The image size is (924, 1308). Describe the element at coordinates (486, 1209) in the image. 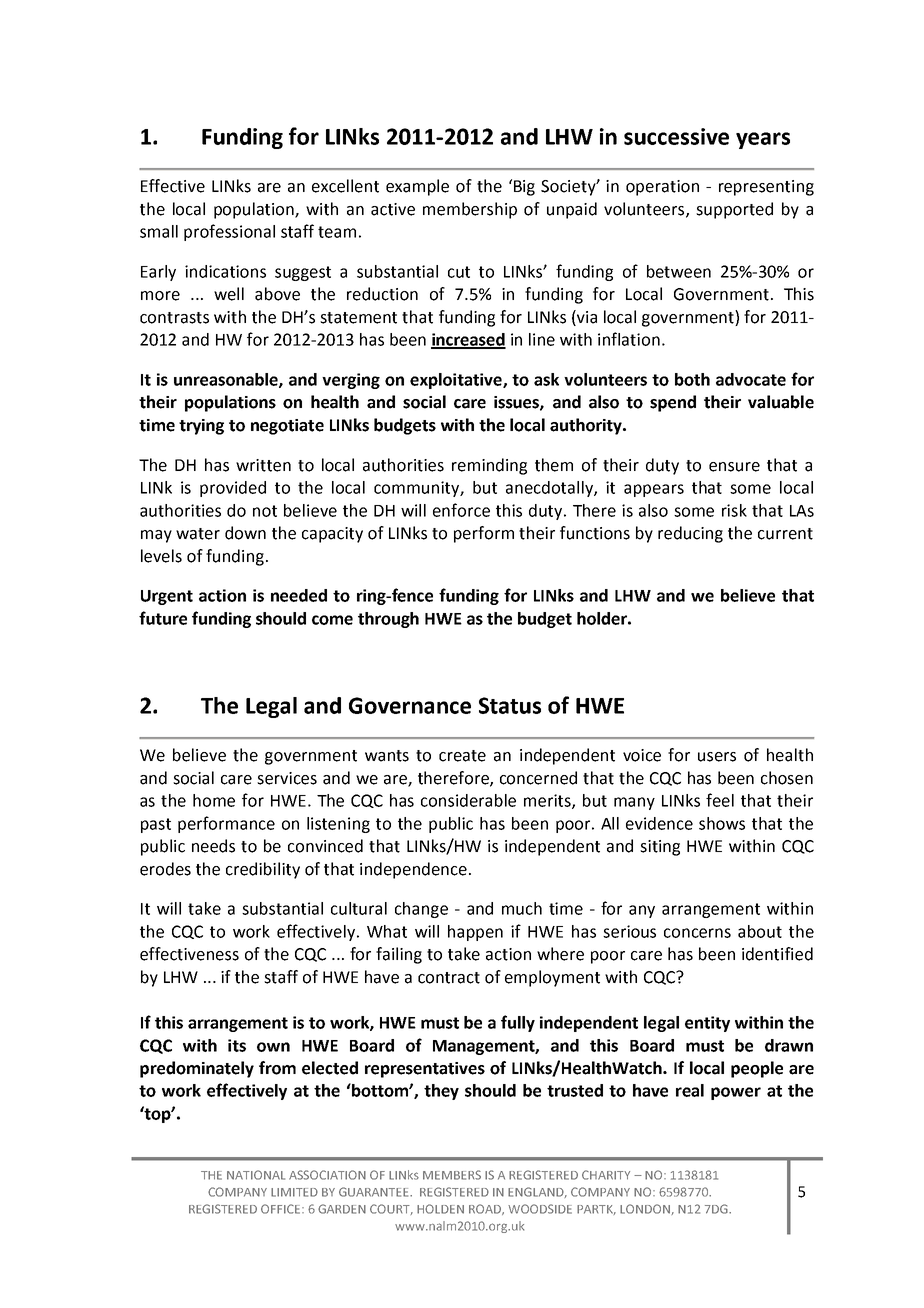

I see `ROAD` at that location.
